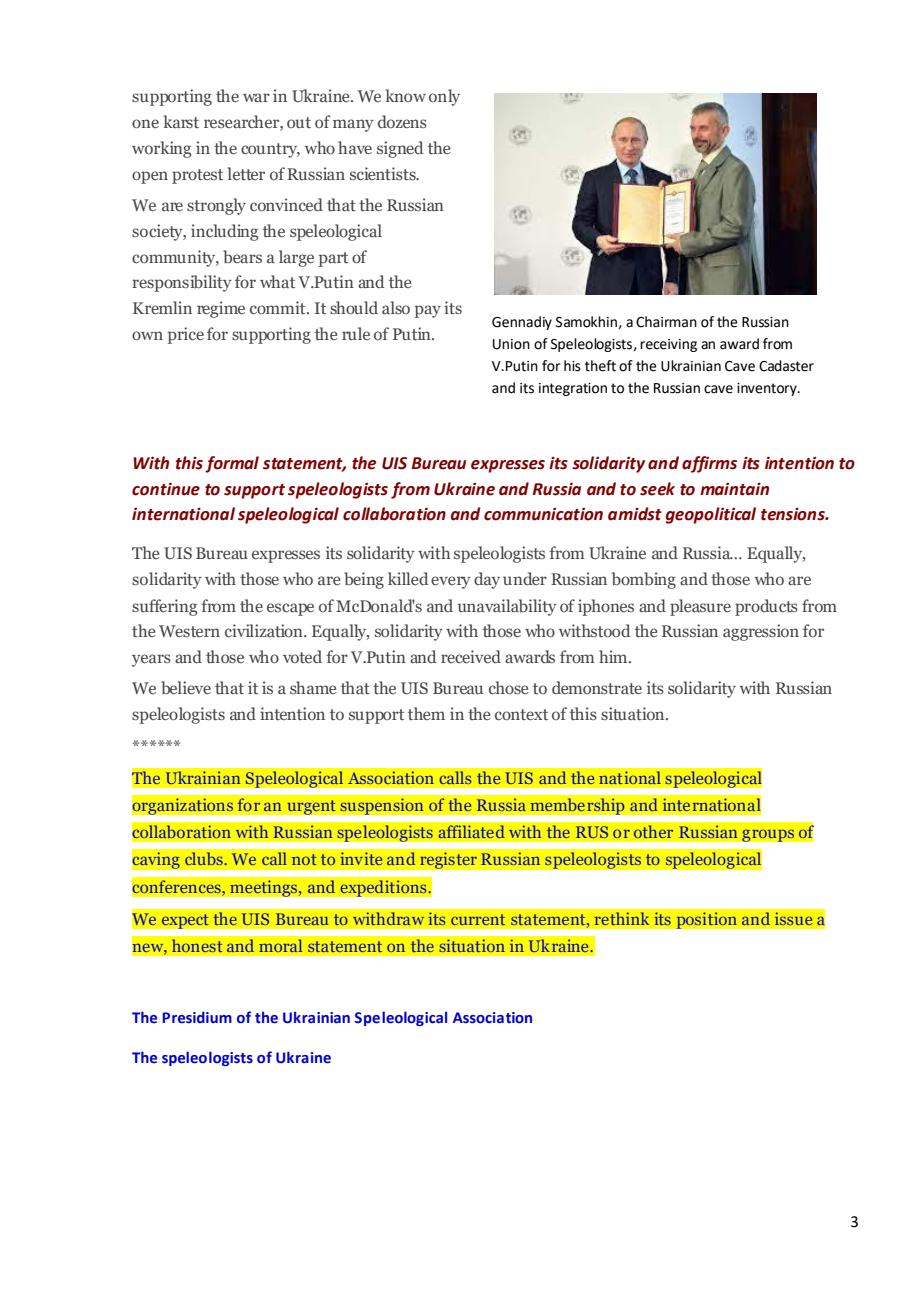 The image size is (924, 1308). What do you see at coordinates (242, 256) in the screenshot?
I see `bears` at bounding box center [242, 256].
